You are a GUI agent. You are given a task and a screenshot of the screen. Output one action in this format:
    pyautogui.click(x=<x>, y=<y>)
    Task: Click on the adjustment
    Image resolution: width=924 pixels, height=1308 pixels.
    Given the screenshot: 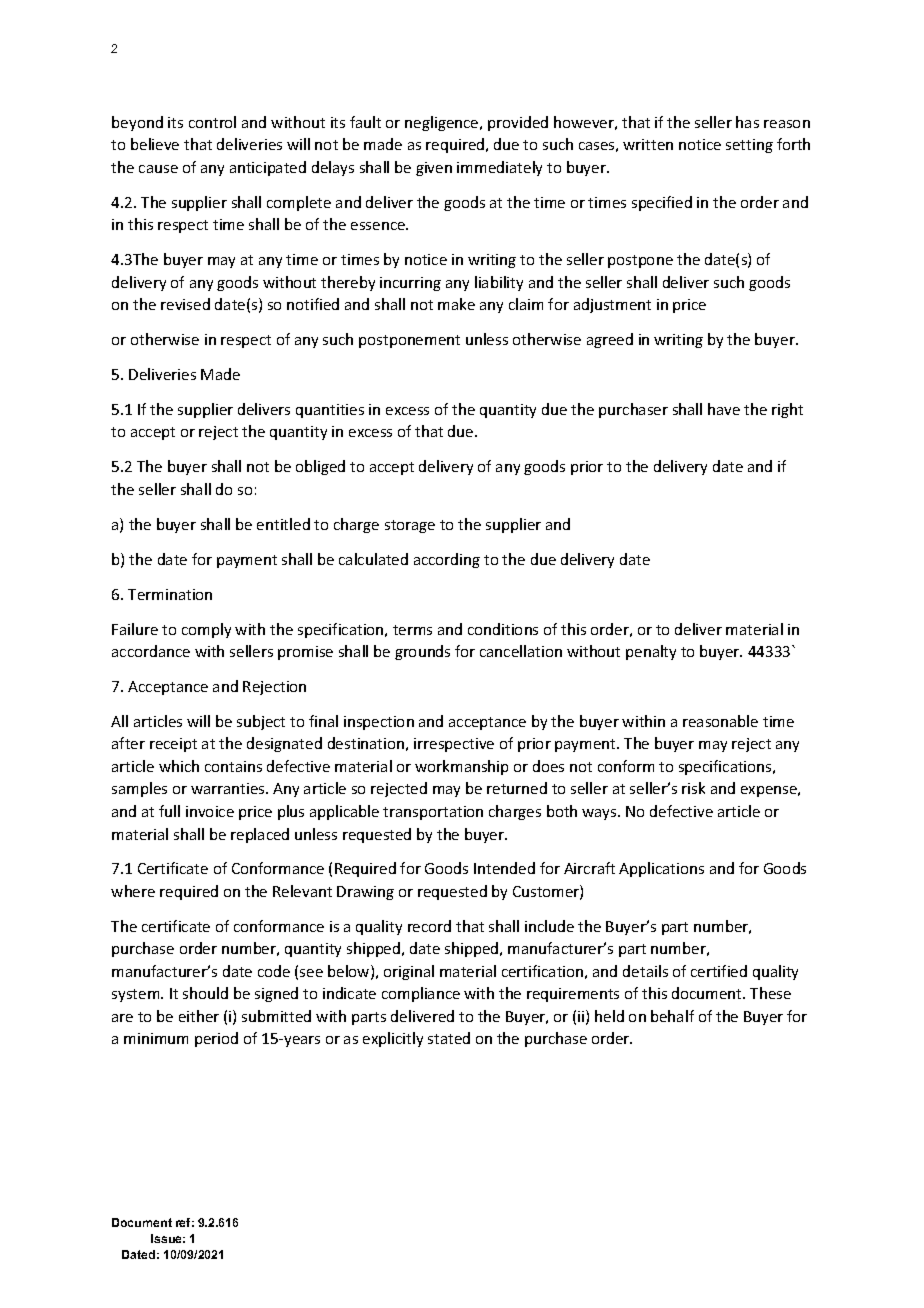 What is the action you would take?
    pyautogui.click(x=612, y=305)
